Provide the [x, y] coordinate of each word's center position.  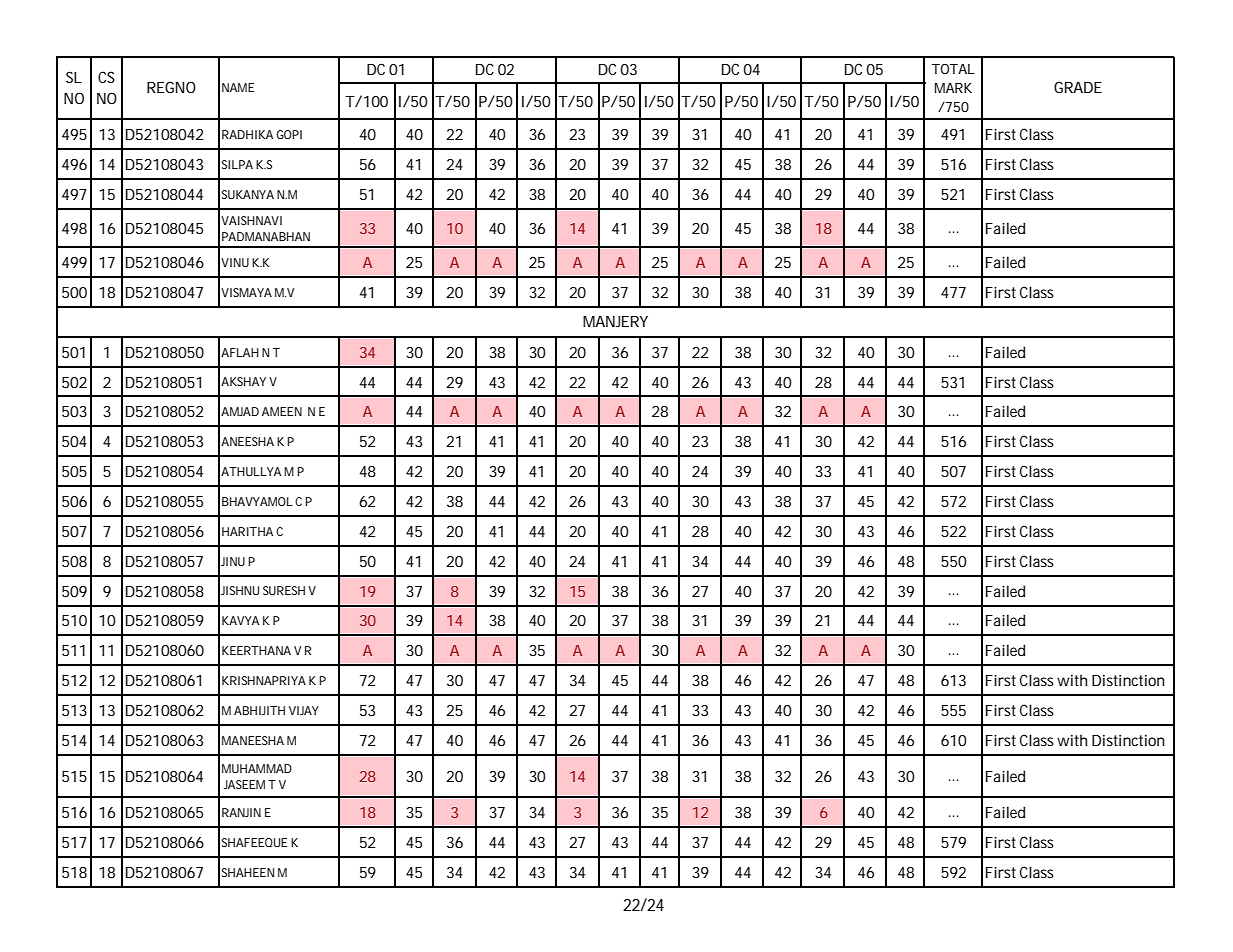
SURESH [284, 590]
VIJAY [304, 710]
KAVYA [240, 620]
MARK [953, 88]
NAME [238, 87]
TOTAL [953, 69]
